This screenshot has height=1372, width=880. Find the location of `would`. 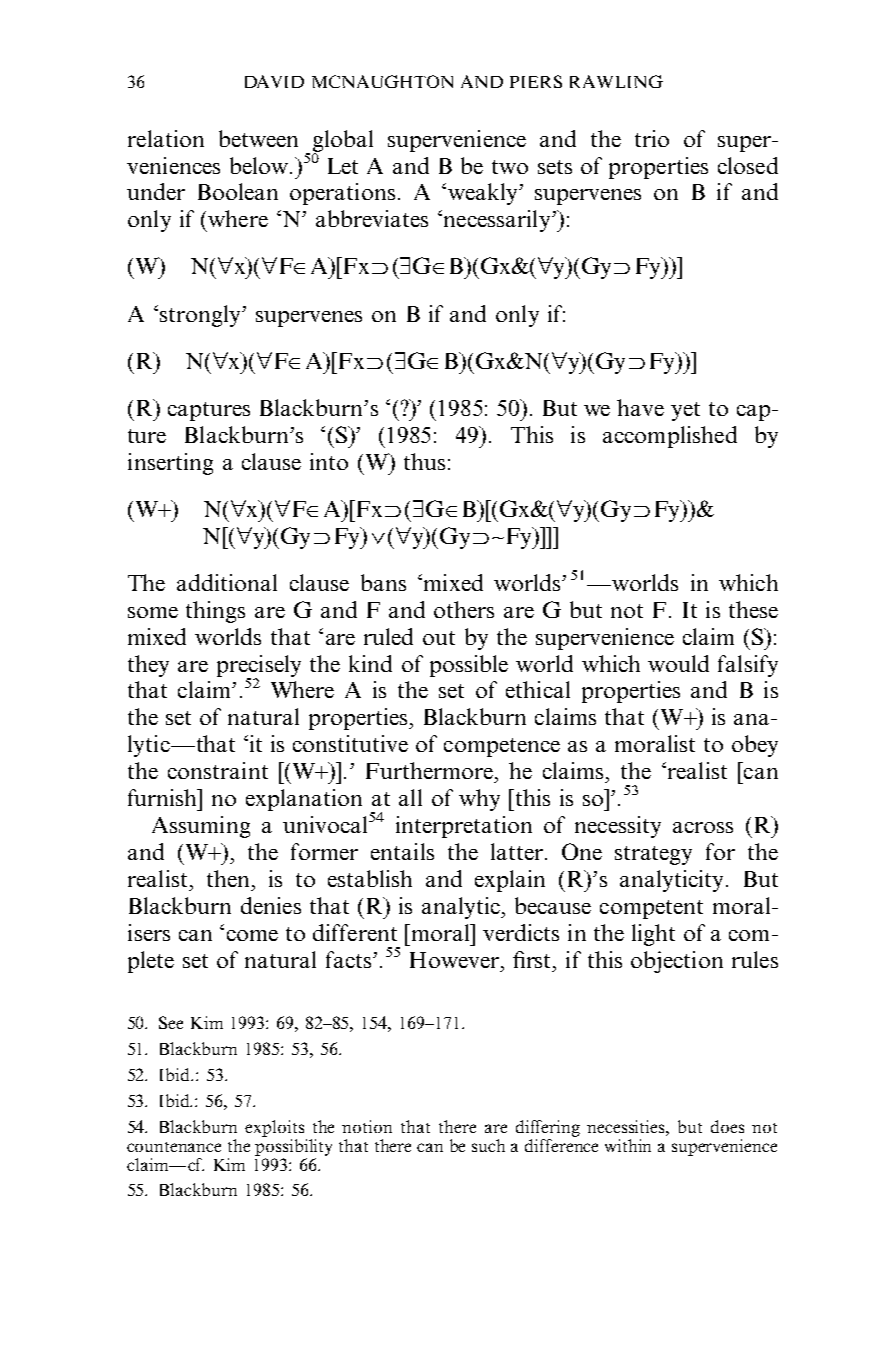

would is located at coordinates (678, 663).
